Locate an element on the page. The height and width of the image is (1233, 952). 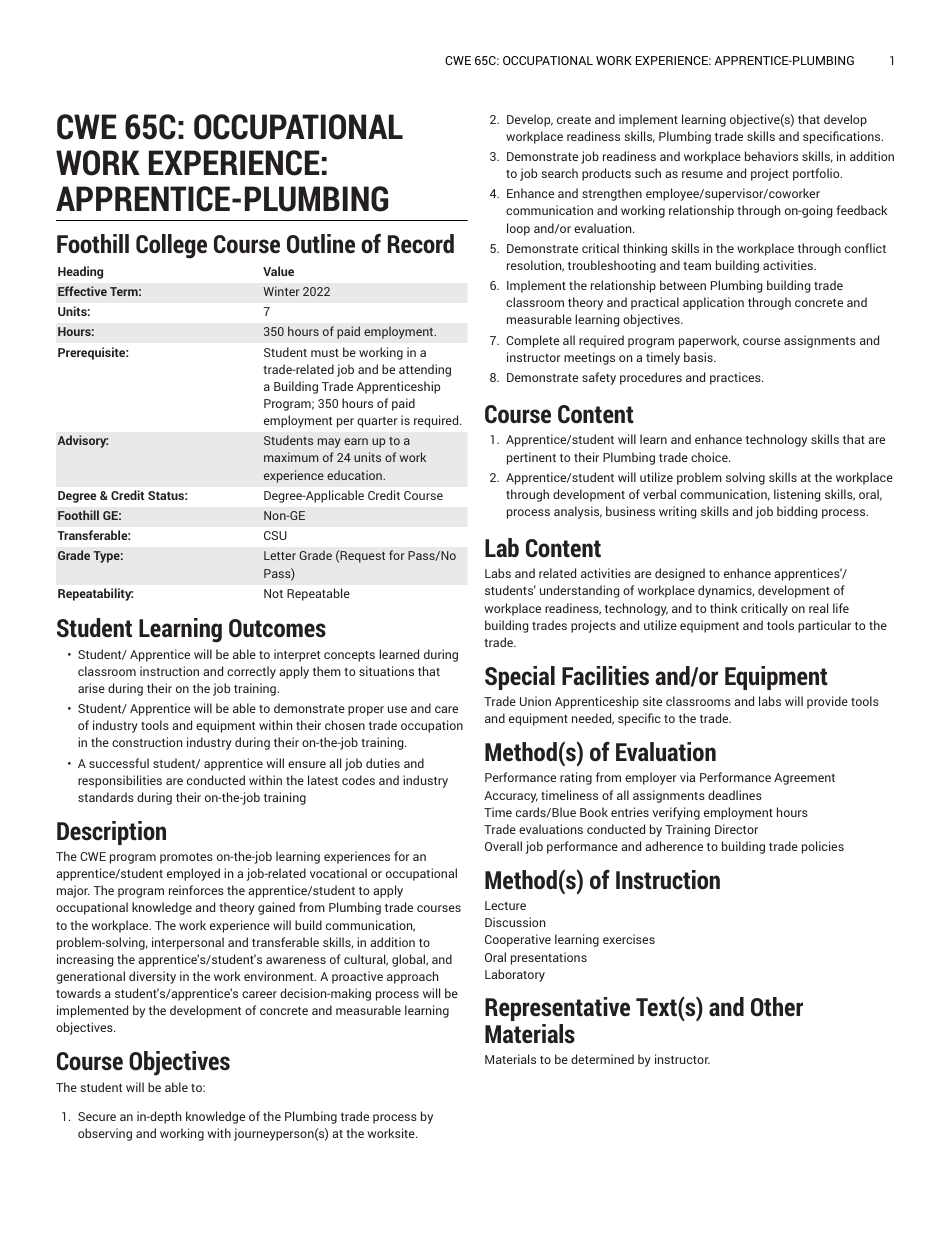
Secure is located at coordinates (97, 1116).
